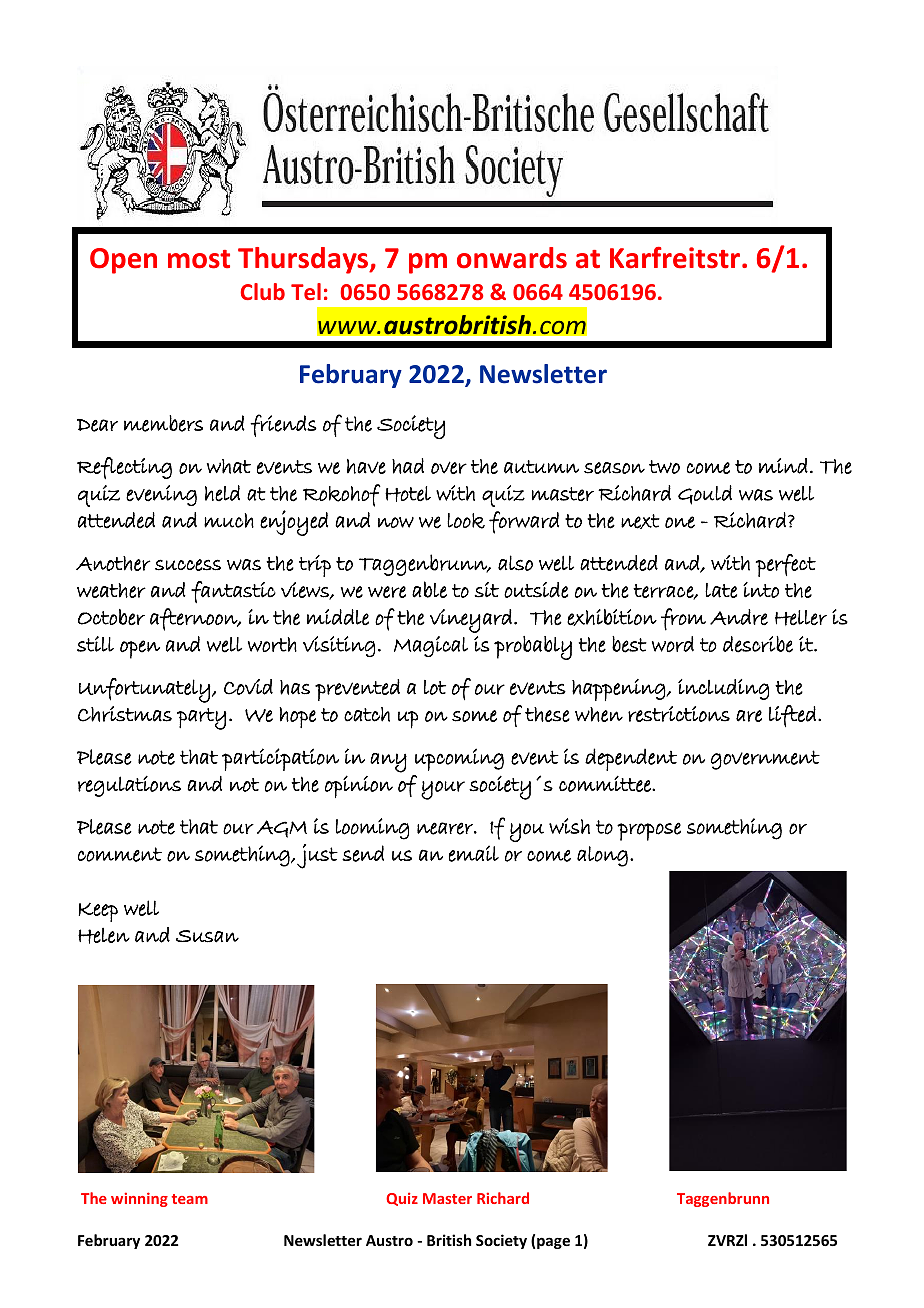 The width and height of the document is (924, 1308). I want to click on page, so click(553, 1243).
